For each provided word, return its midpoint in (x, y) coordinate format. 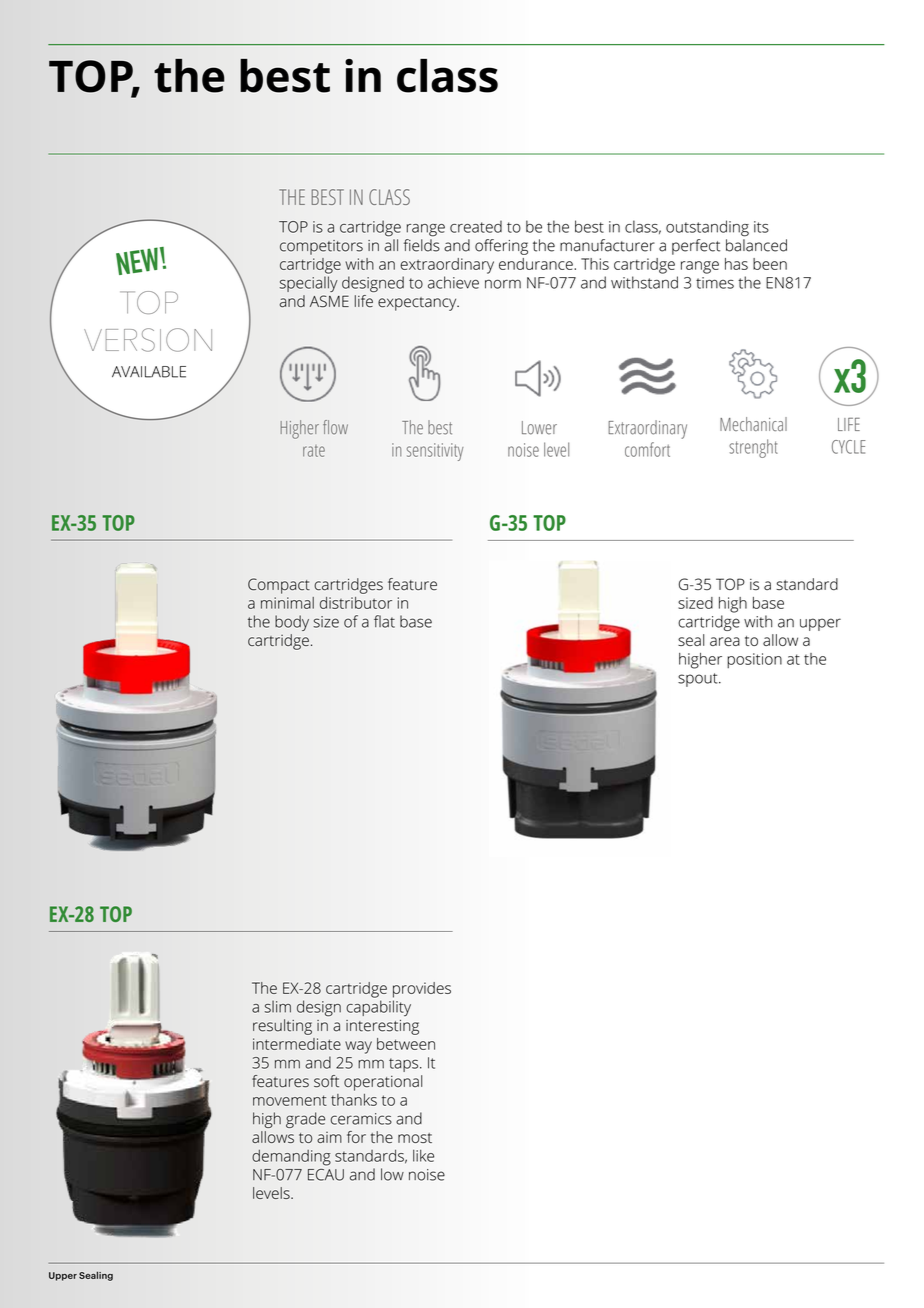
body (292, 623)
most (415, 1138)
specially (309, 284)
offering (501, 247)
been (770, 264)
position (754, 660)
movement (290, 1100)
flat (384, 621)
